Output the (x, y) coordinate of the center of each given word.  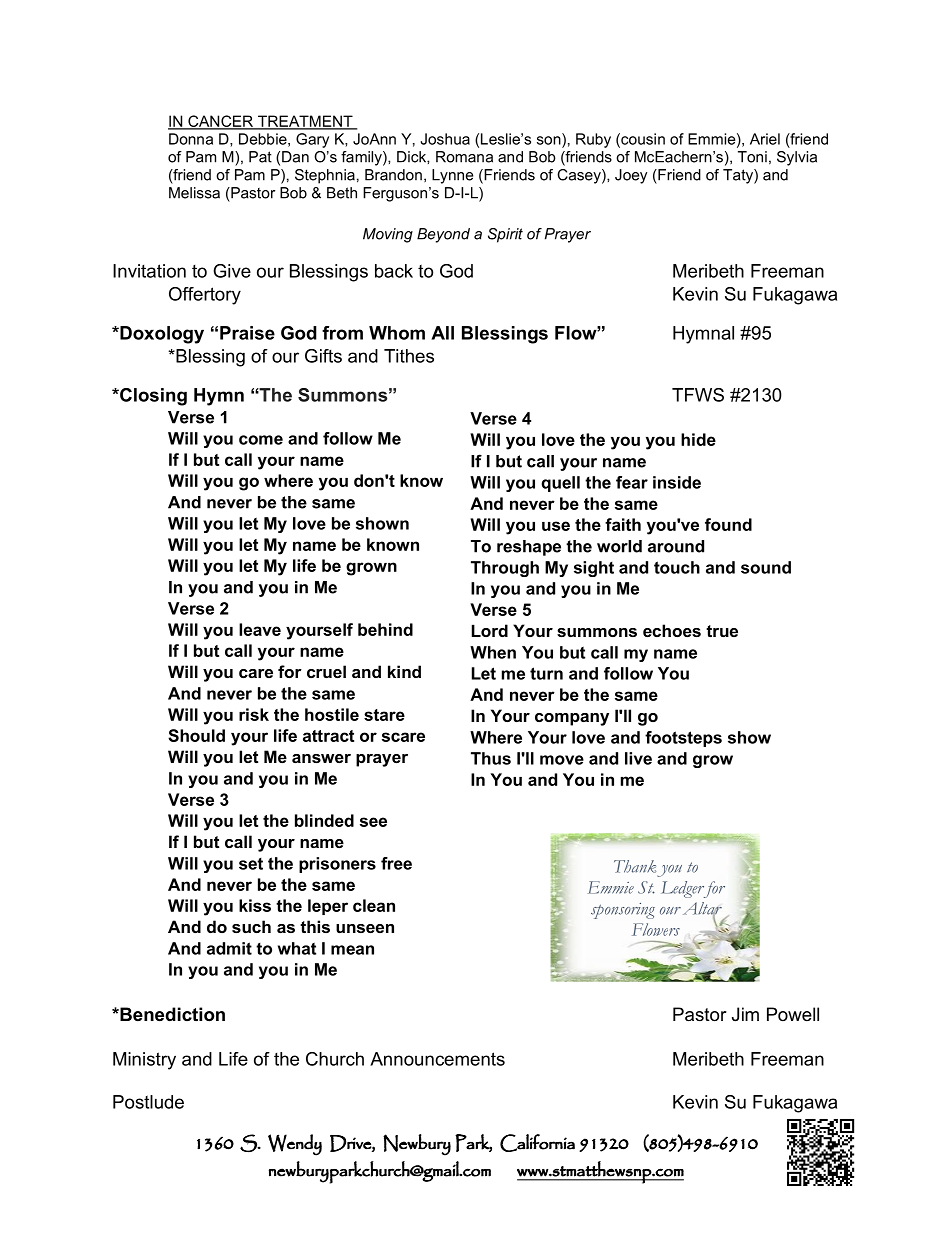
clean (374, 905)
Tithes (409, 356)
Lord (490, 630)
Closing (152, 397)
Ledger (684, 889)
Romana (464, 157)
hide (698, 439)
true (722, 631)
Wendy (295, 1145)
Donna (191, 139)
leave (260, 629)
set (251, 864)
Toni (752, 157)
